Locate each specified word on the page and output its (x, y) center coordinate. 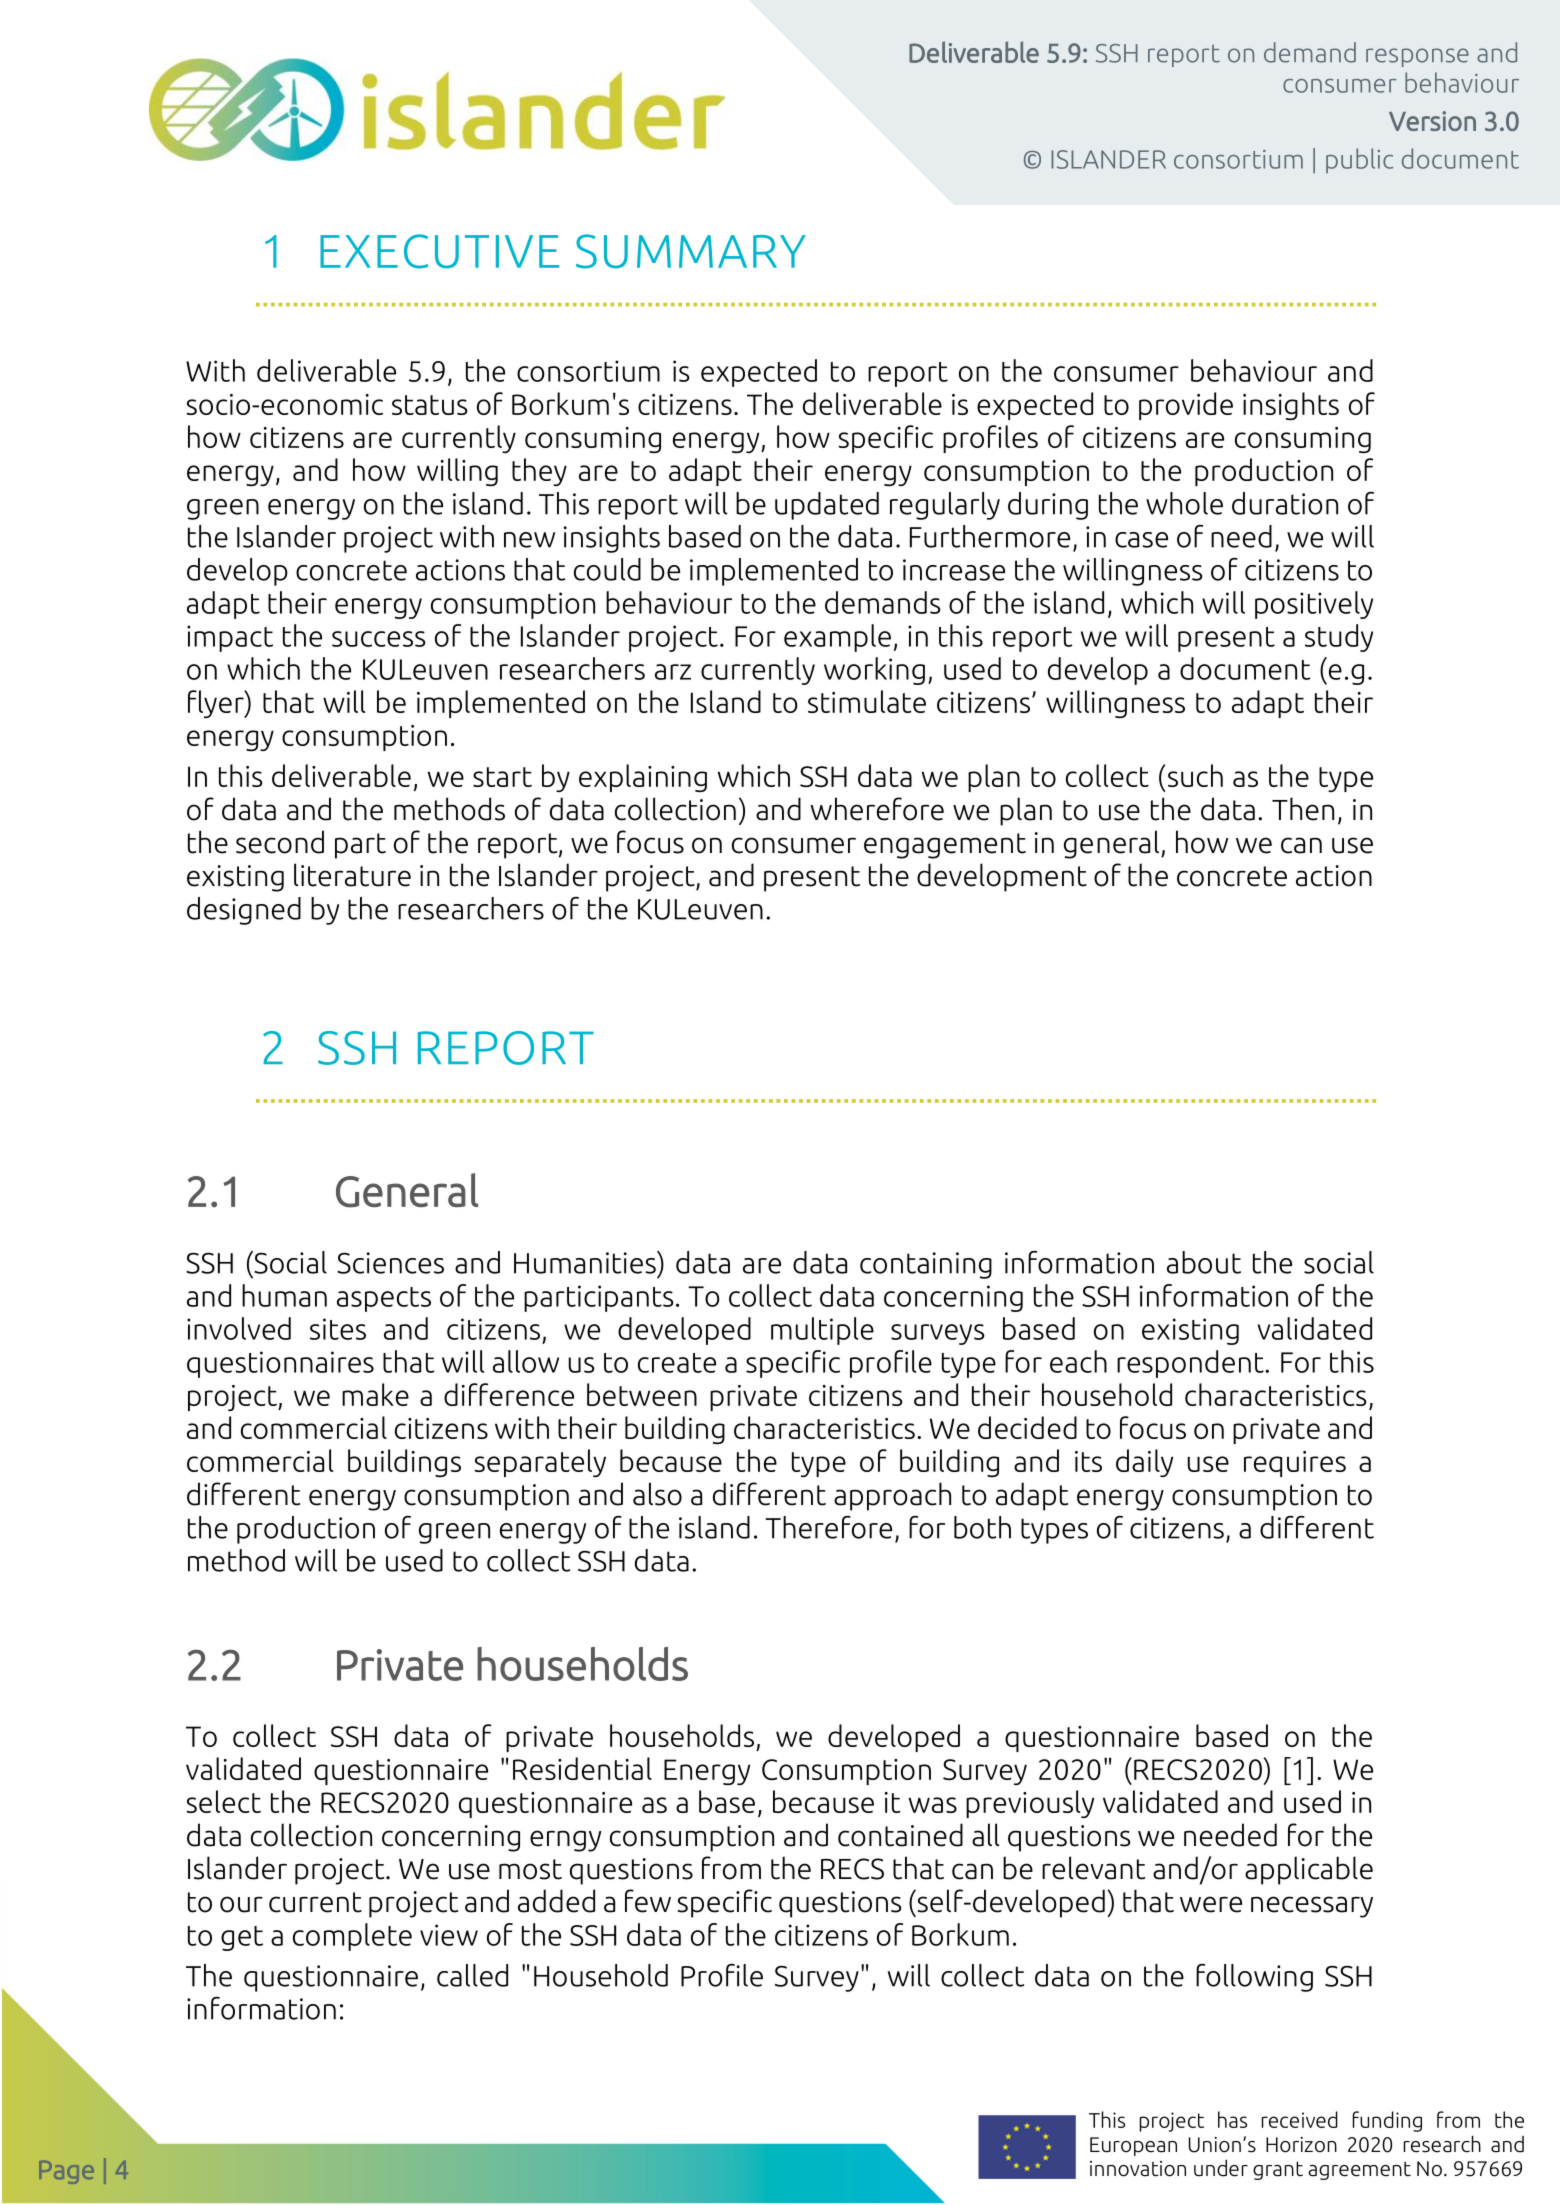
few (648, 1901)
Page (66, 2172)
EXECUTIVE (439, 251)
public (1359, 160)
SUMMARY (691, 251)
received (1300, 2119)
